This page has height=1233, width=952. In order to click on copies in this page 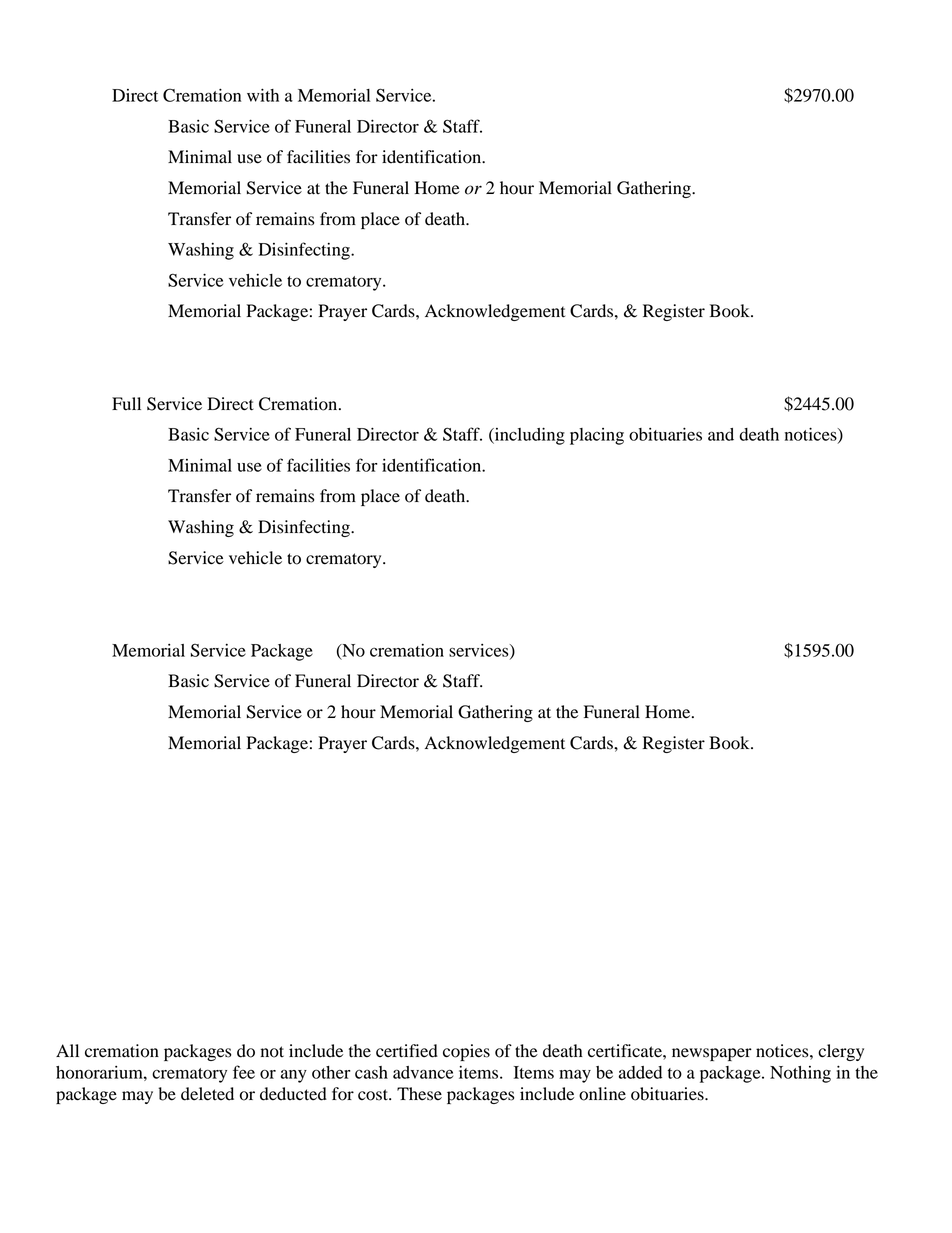, I will do `click(466, 1052)`.
